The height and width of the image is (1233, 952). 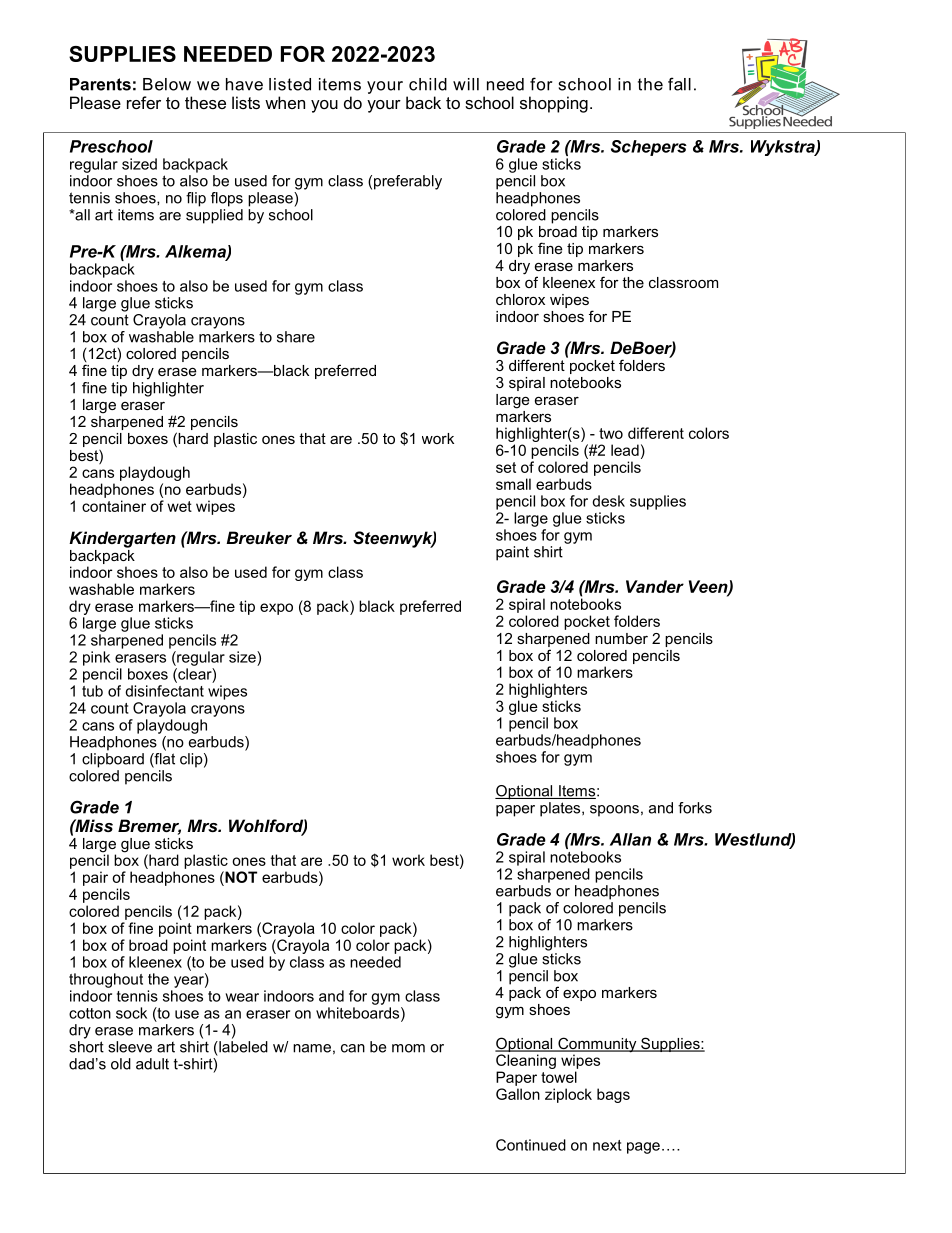 What do you see at coordinates (96, 658) in the image?
I see `pink` at bounding box center [96, 658].
